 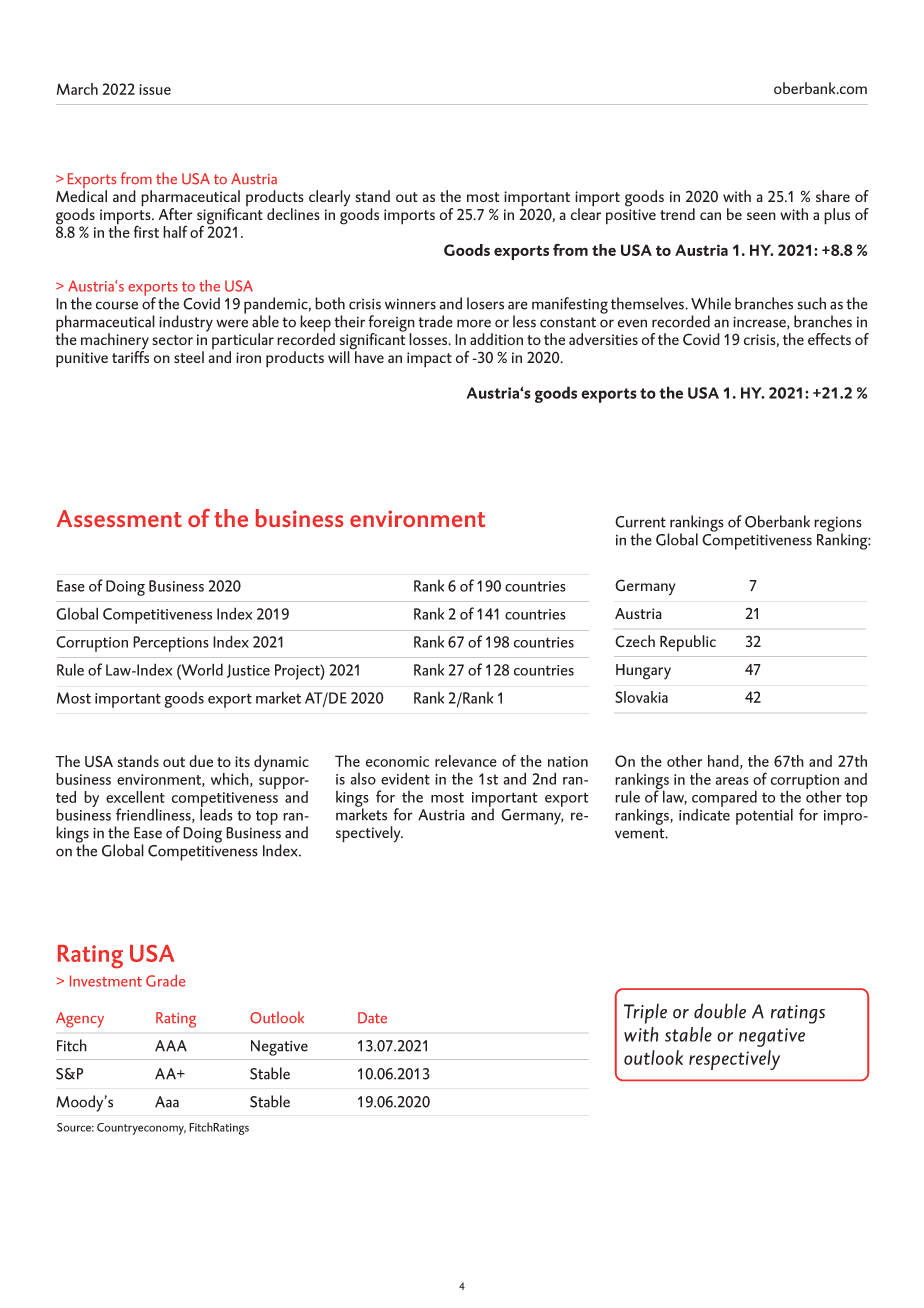 I want to click on Grade, so click(x=165, y=981).
